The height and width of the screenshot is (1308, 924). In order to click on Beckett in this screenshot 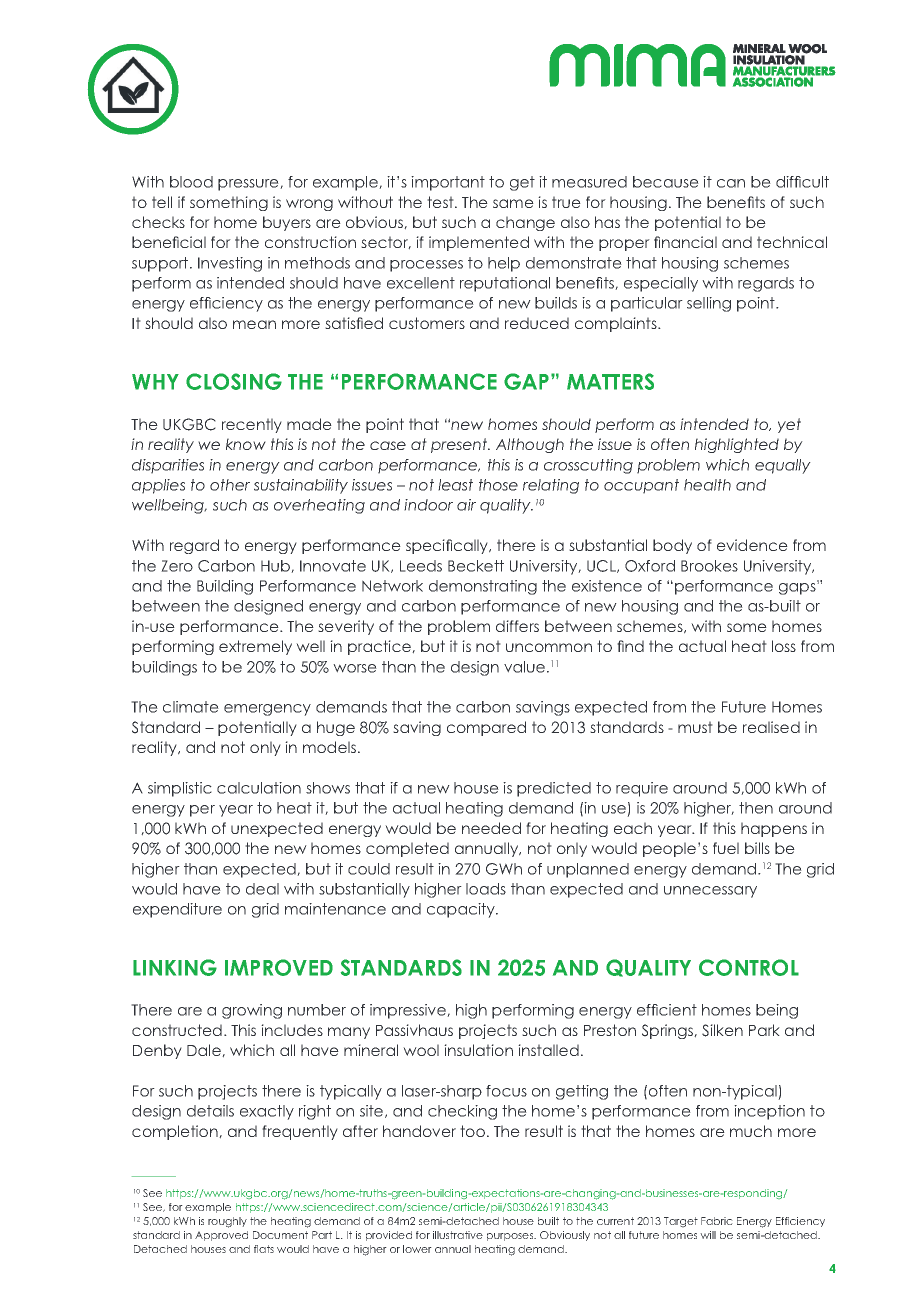, I will do `click(476, 566)`.
